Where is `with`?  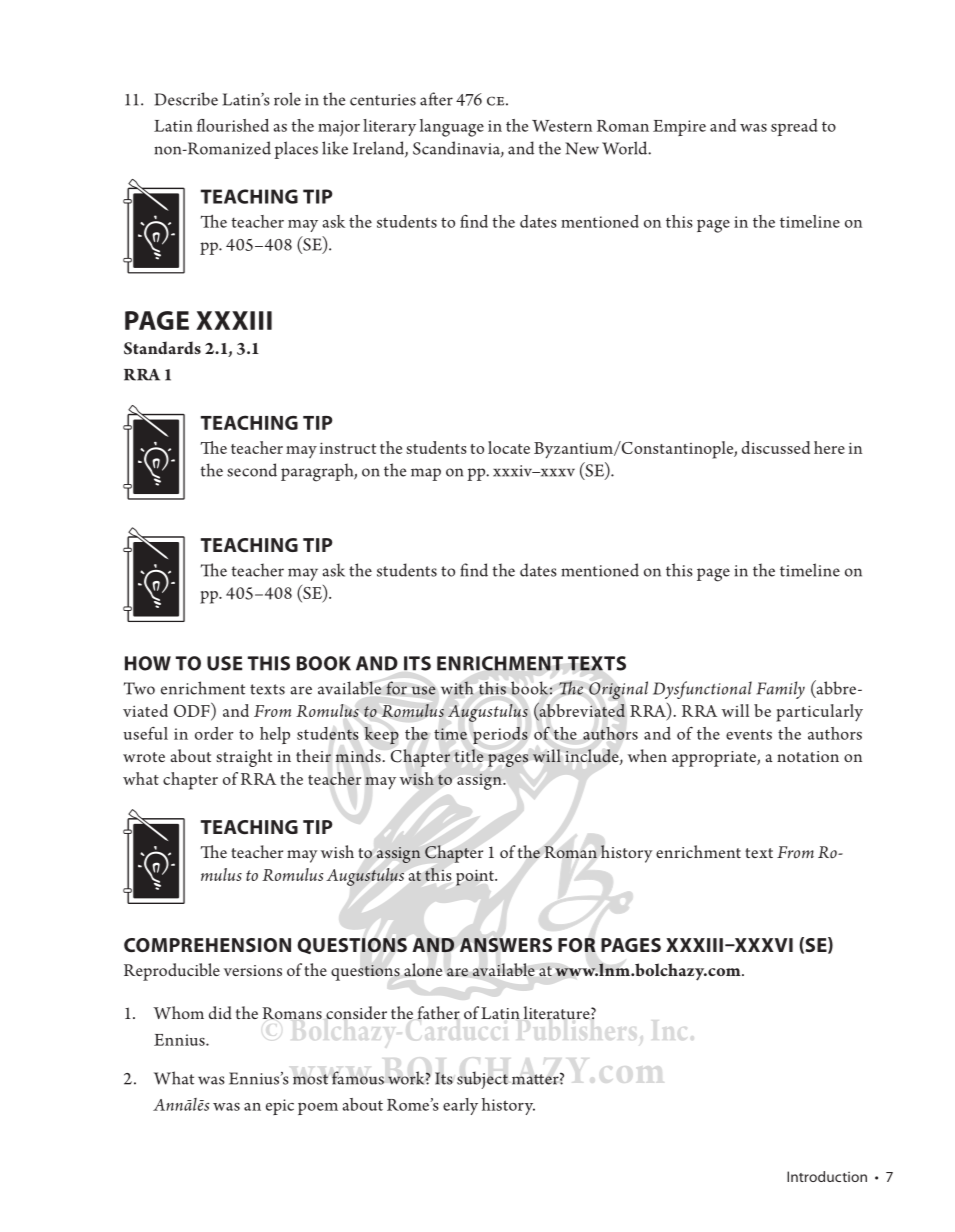 with is located at coordinates (457, 688).
